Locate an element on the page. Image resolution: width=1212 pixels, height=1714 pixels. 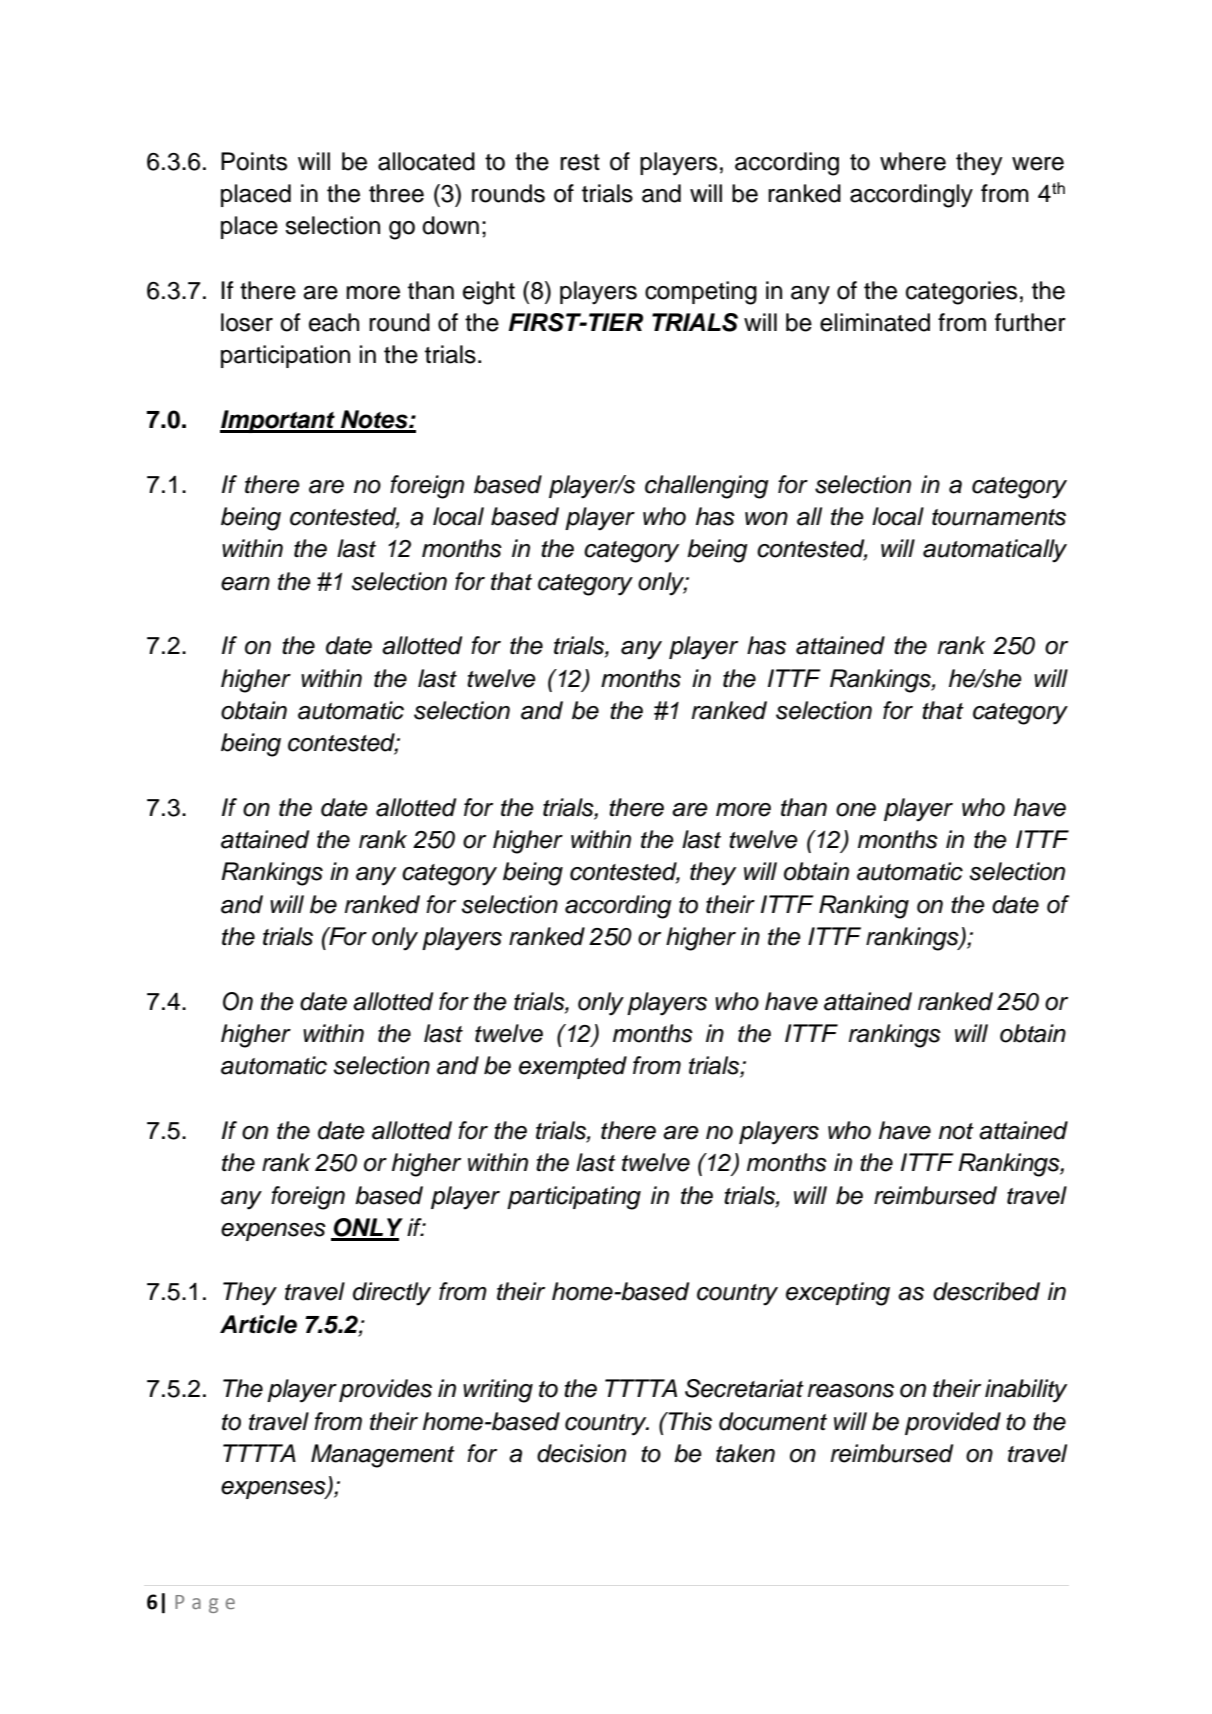
tournaments is located at coordinates (999, 517).
